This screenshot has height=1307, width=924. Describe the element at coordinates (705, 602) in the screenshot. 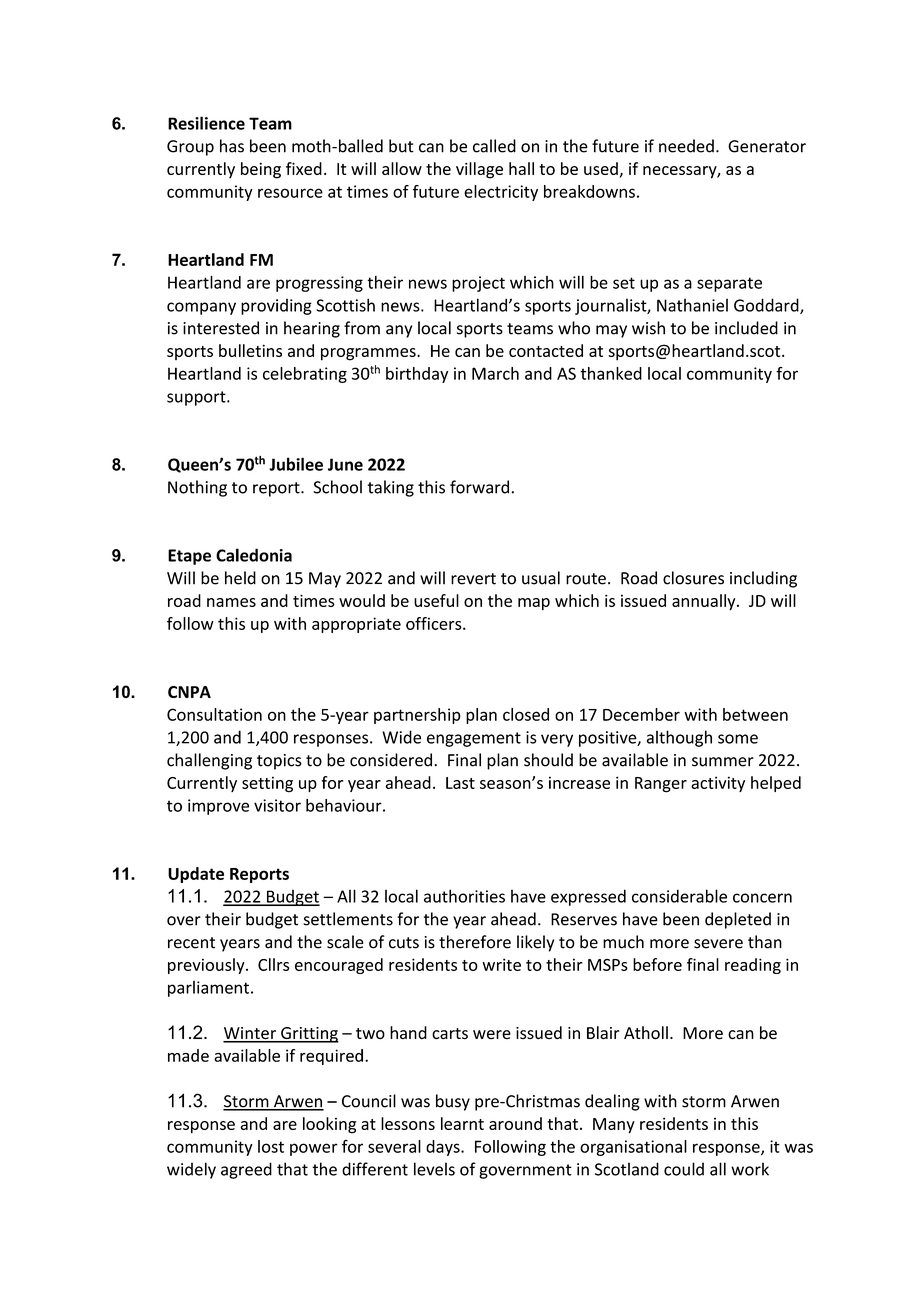

I see `annually` at that location.
